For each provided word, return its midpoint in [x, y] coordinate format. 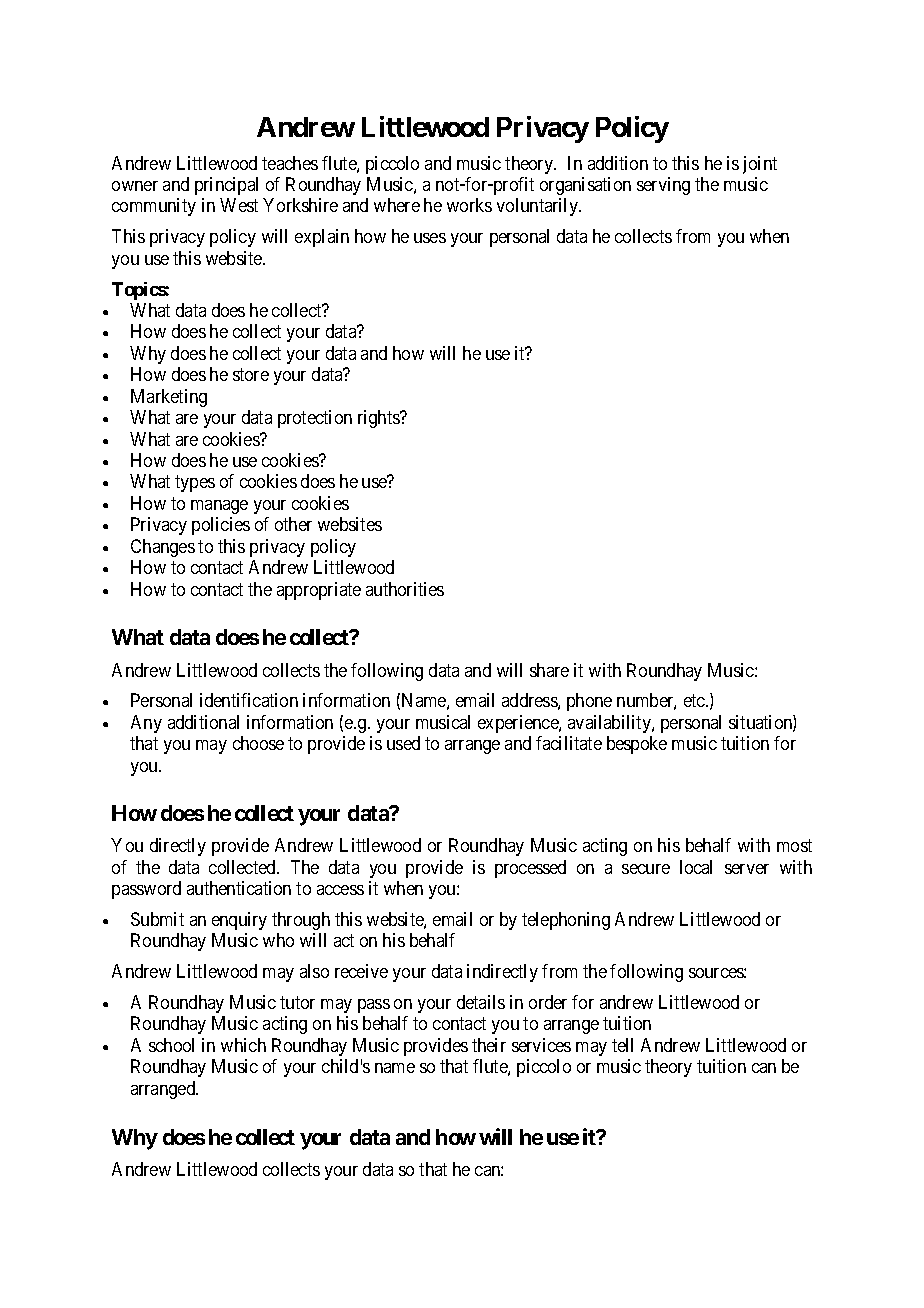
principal [226, 186]
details [481, 1002]
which [243, 1045]
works [469, 205]
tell [622, 1045]
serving [663, 186]
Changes [163, 548]
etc [695, 701]
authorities [405, 589]
